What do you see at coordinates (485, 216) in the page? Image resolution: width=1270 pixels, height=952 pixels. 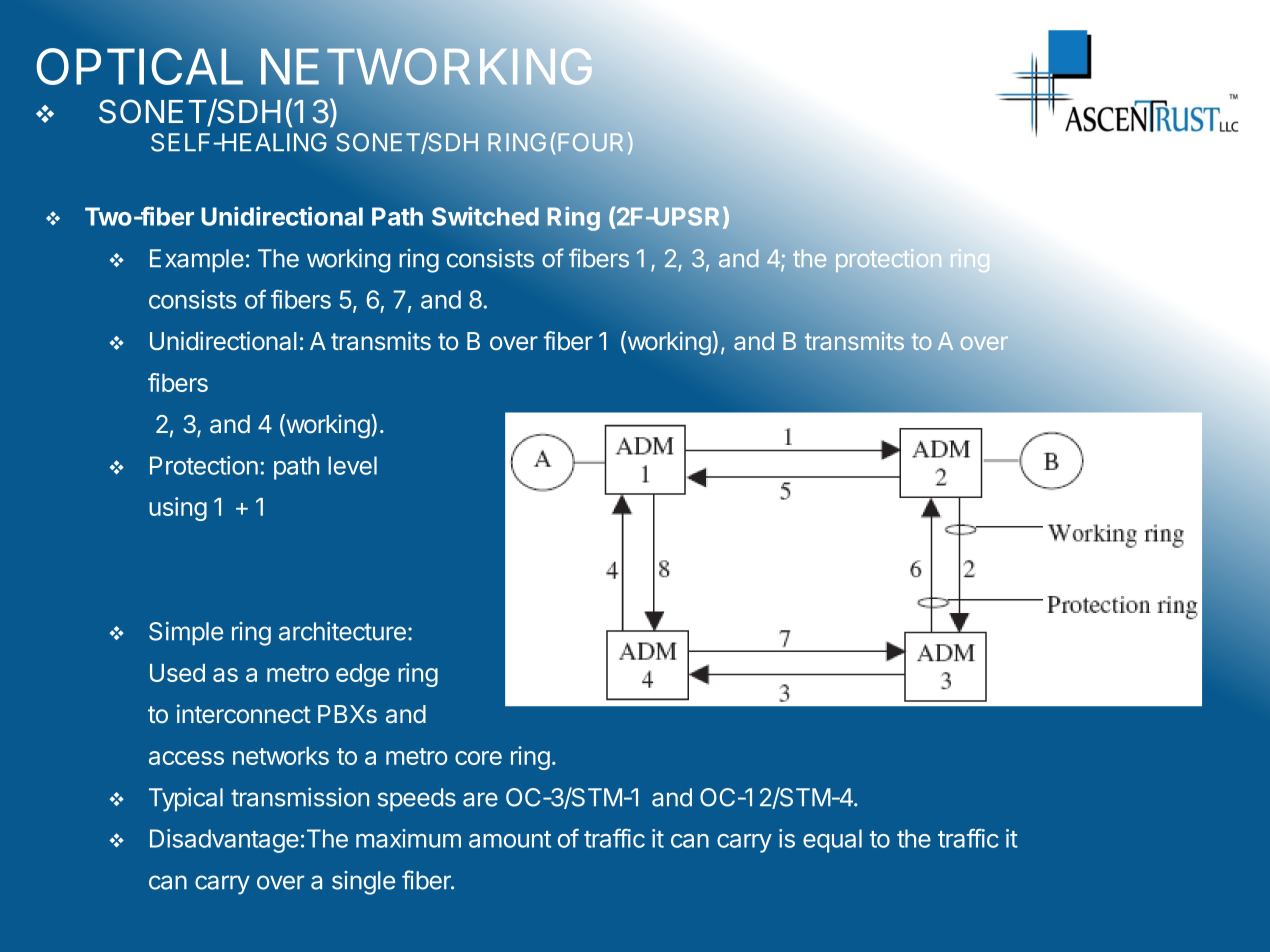 I see `Switched` at bounding box center [485, 216].
